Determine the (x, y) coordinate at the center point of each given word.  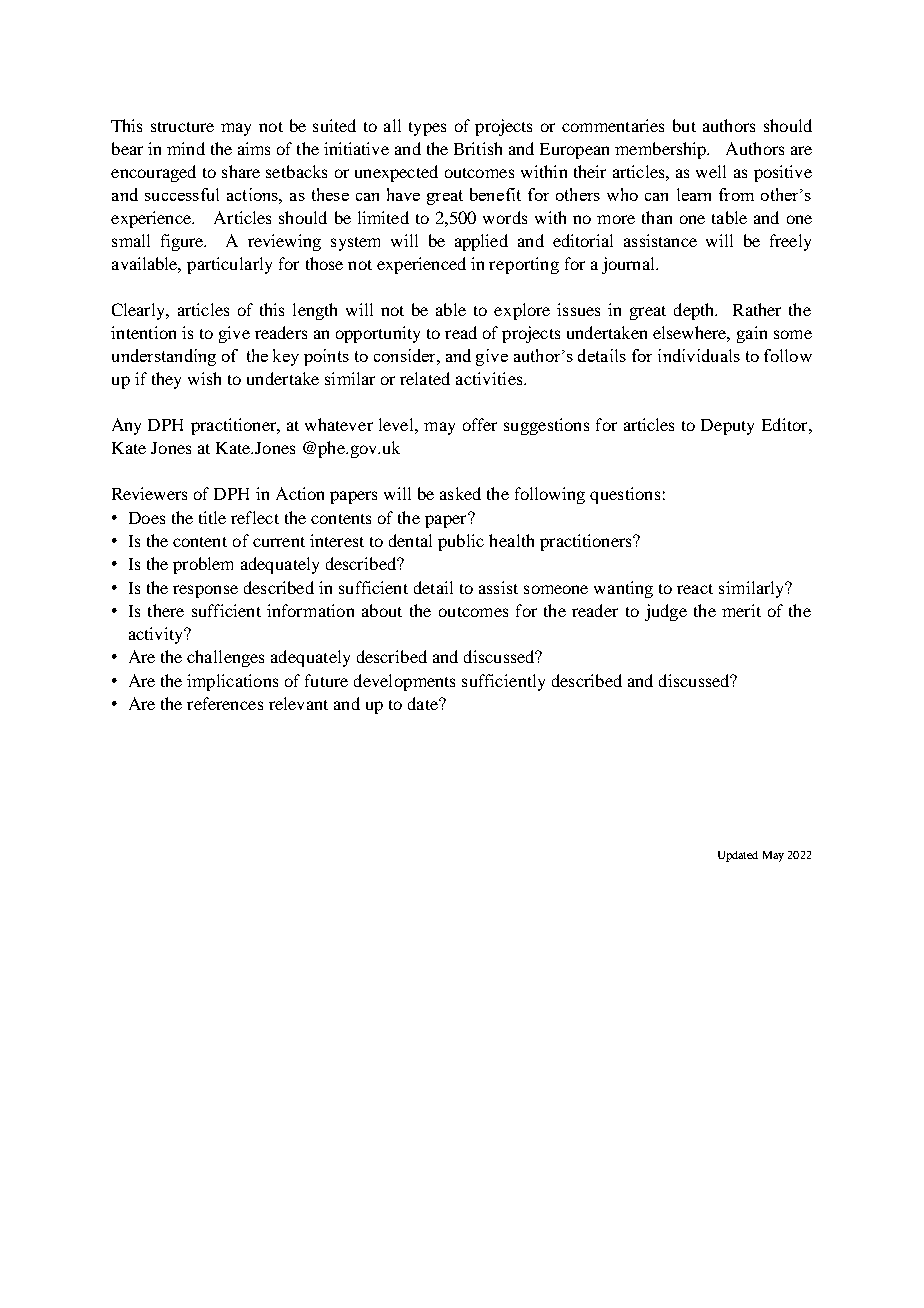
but (684, 125)
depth (695, 311)
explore (522, 311)
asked (460, 493)
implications (232, 682)
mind (186, 148)
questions (625, 495)
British (478, 148)
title (212, 517)
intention (143, 332)
